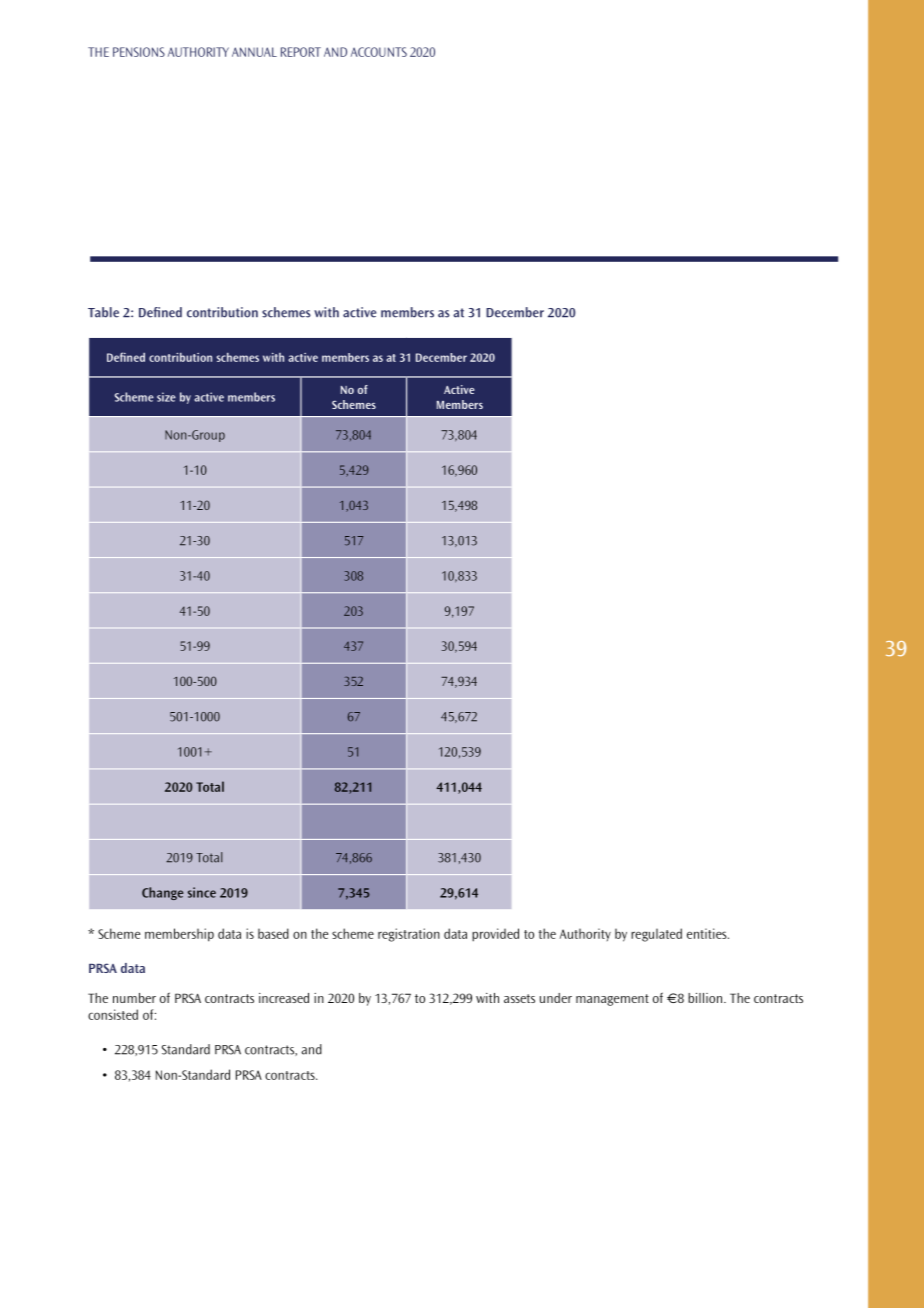 Image resolution: width=924 pixels, height=1308 pixels. Describe the element at coordinates (163, 893) in the document. I see `Change` at that location.
